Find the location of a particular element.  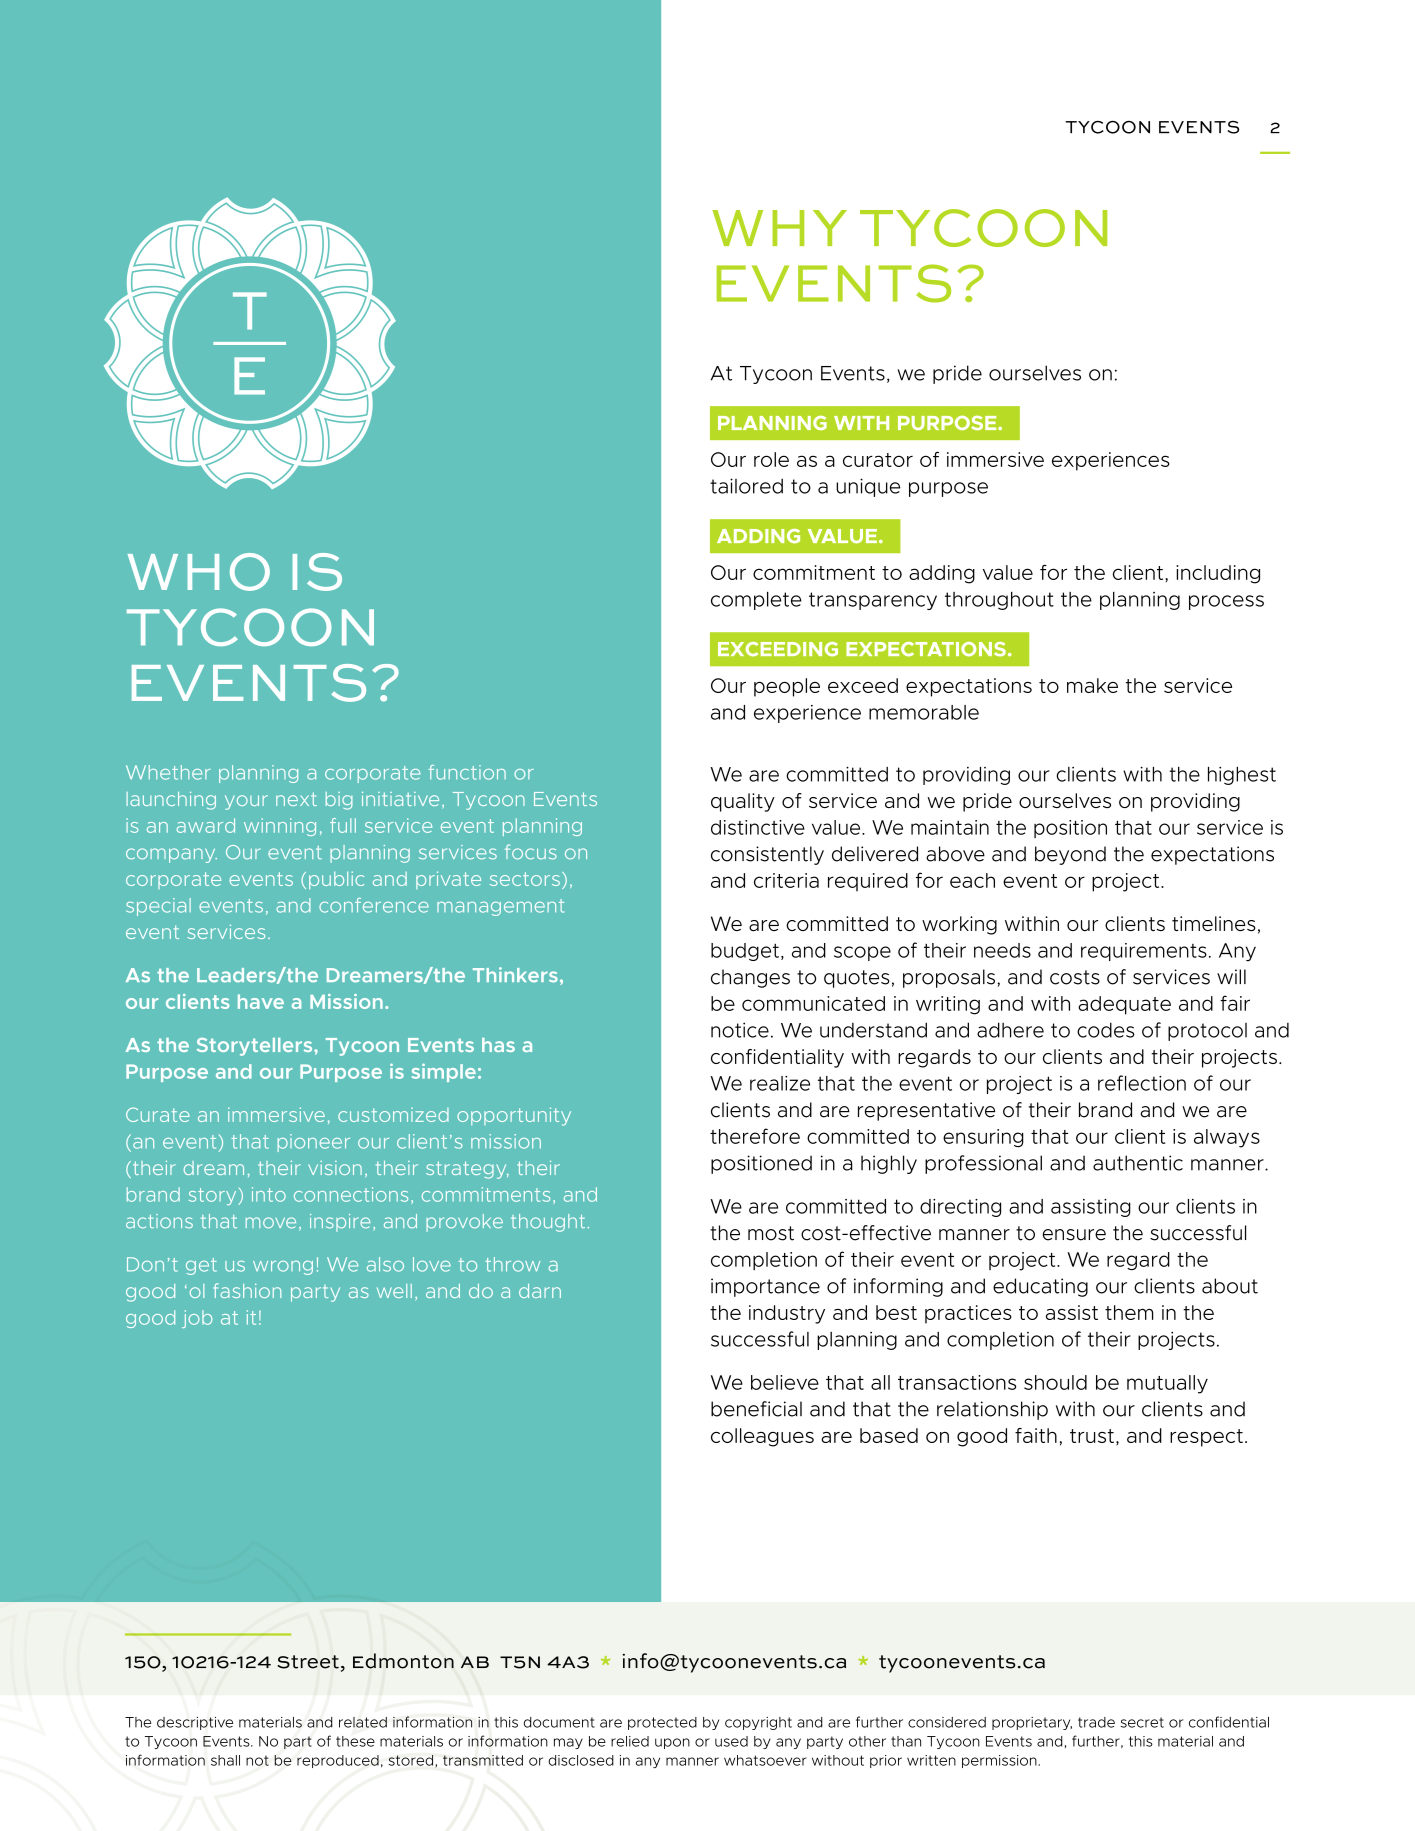

have is located at coordinates (261, 1001).
